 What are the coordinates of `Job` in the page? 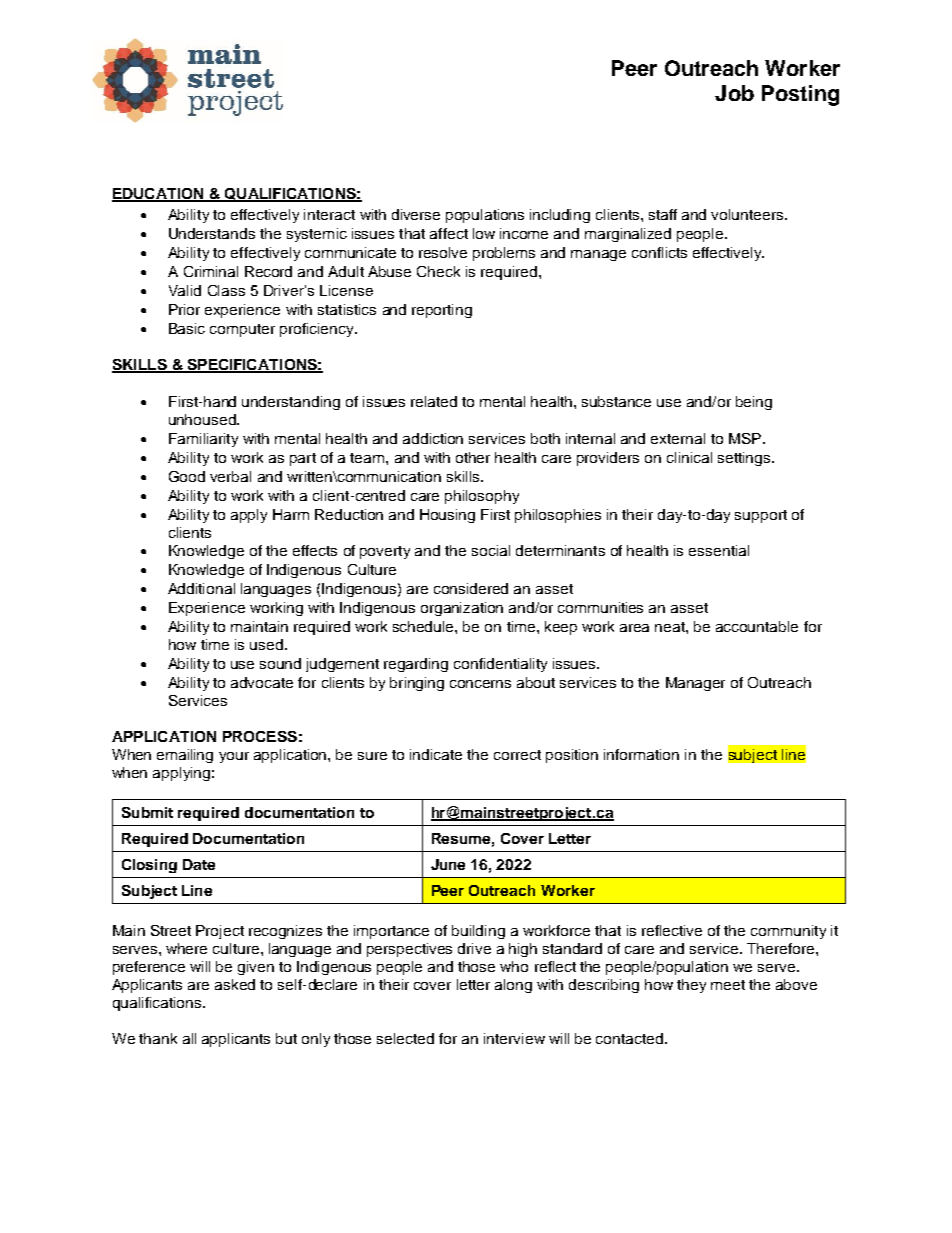 It's located at (734, 93).
